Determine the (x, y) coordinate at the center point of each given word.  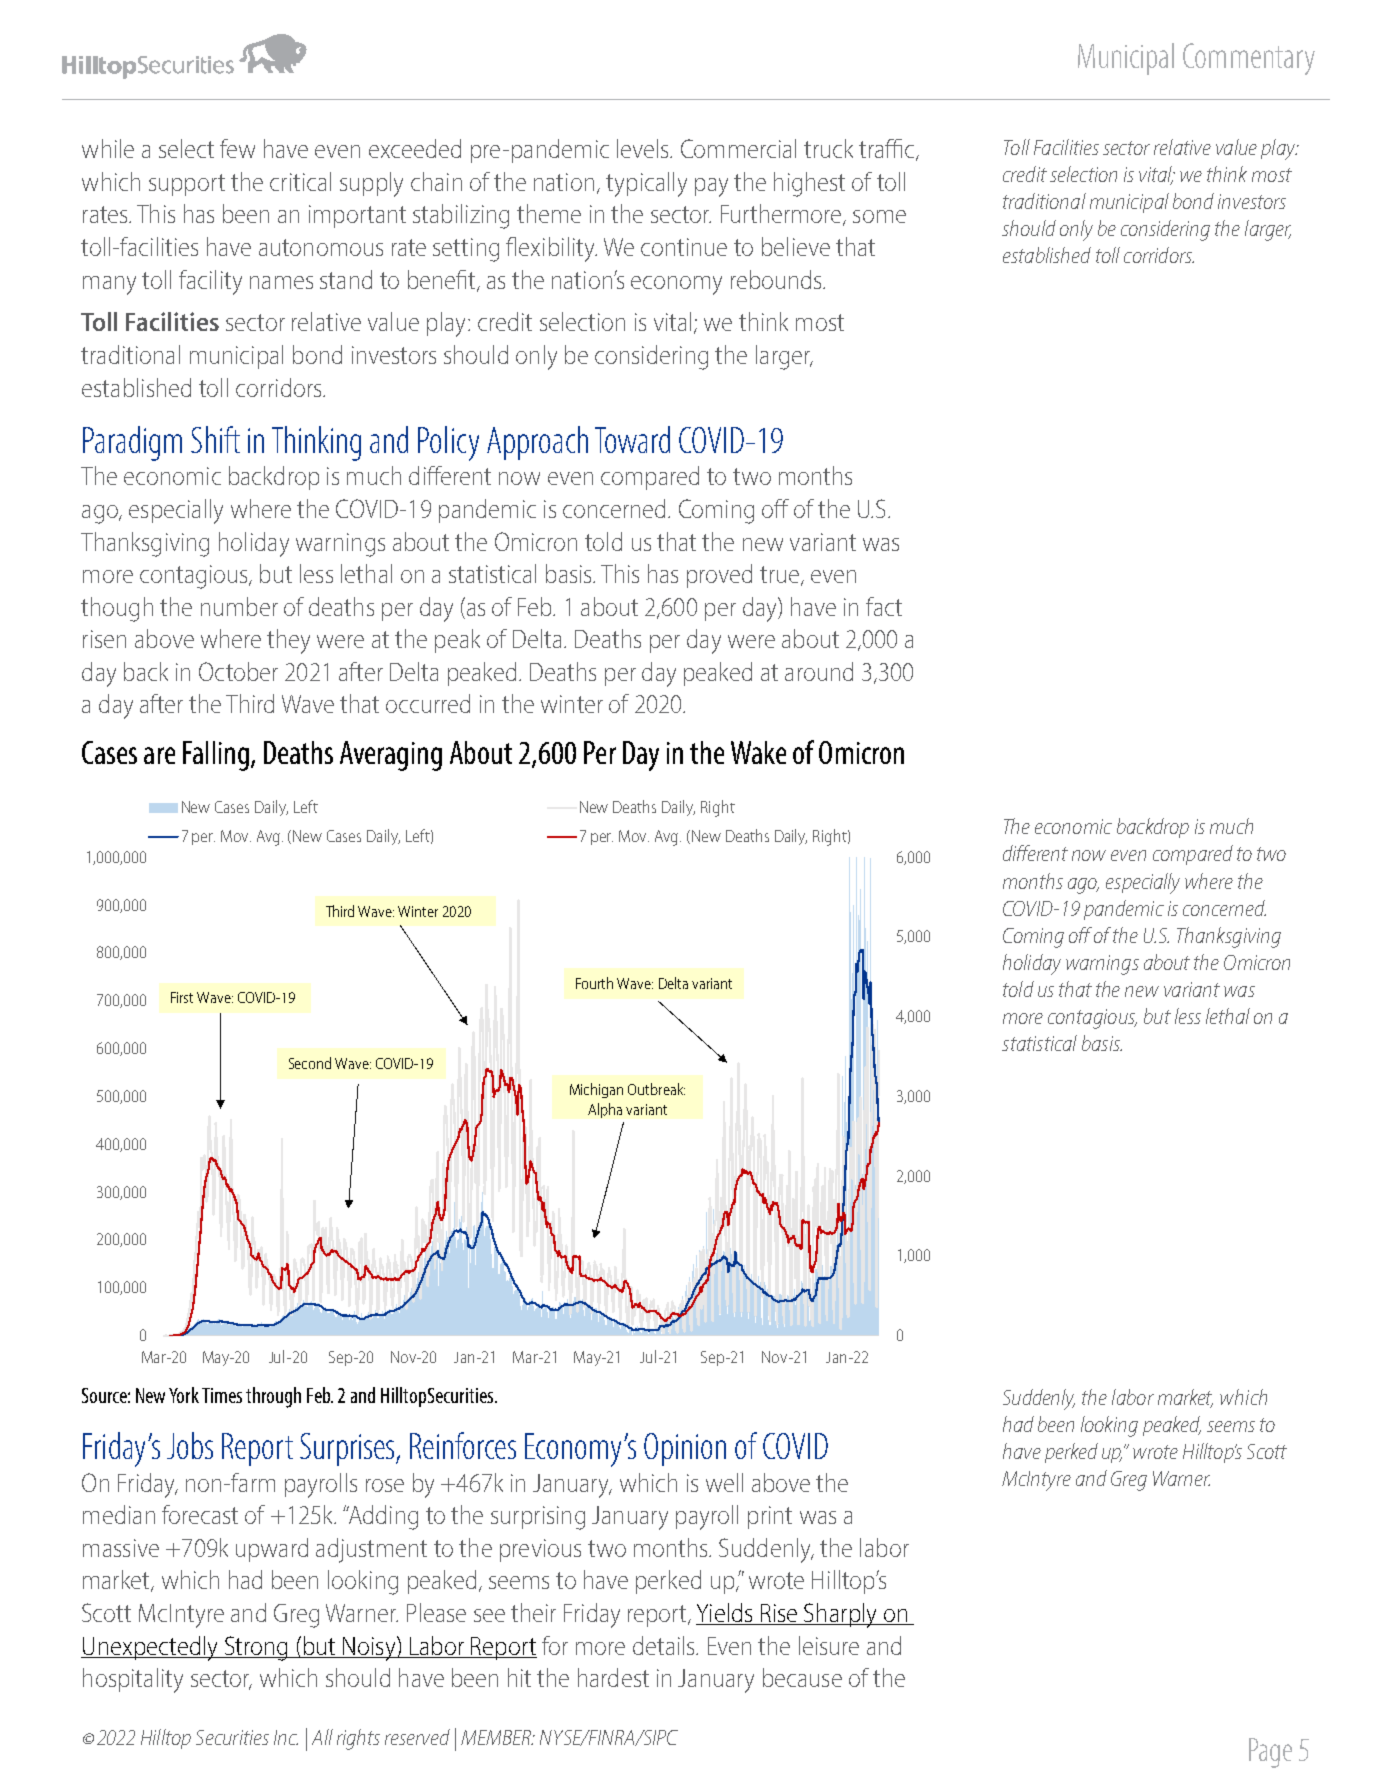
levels (644, 148)
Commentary (1249, 59)
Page (1270, 1753)
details (665, 1645)
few (237, 148)
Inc (286, 1737)
